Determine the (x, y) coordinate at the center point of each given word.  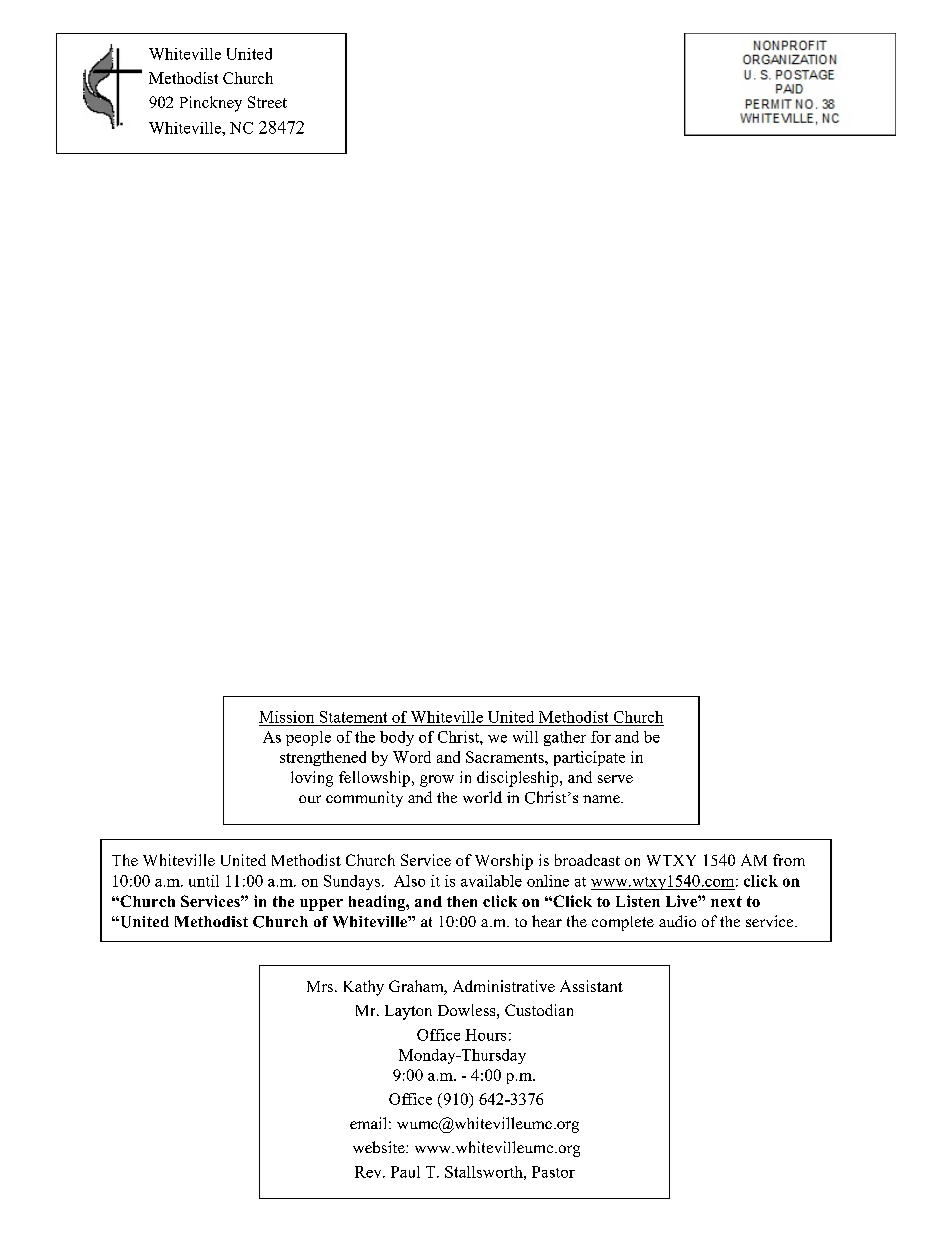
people (308, 738)
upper (321, 905)
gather (565, 738)
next (726, 901)
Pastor (553, 1172)
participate (589, 758)
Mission (286, 717)
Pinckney (211, 104)
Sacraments (506, 757)
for (601, 737)
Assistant (591, 986)
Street (267, 102)
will (525, 737)
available (491, 881)
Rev (369, 1172)
